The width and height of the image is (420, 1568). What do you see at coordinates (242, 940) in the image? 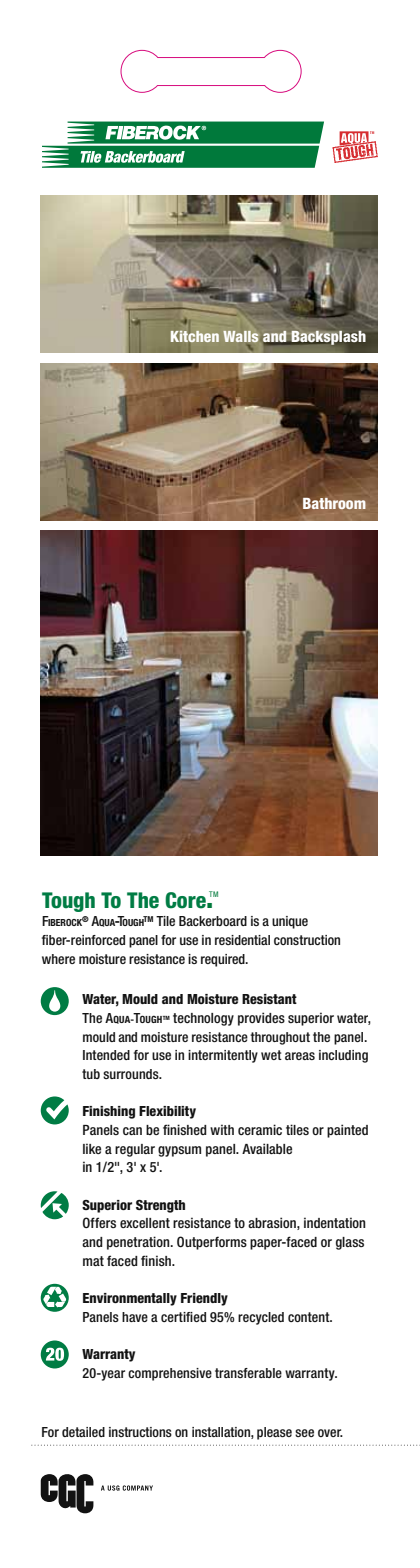
I see `residential` at bounding box center [242, 940].
